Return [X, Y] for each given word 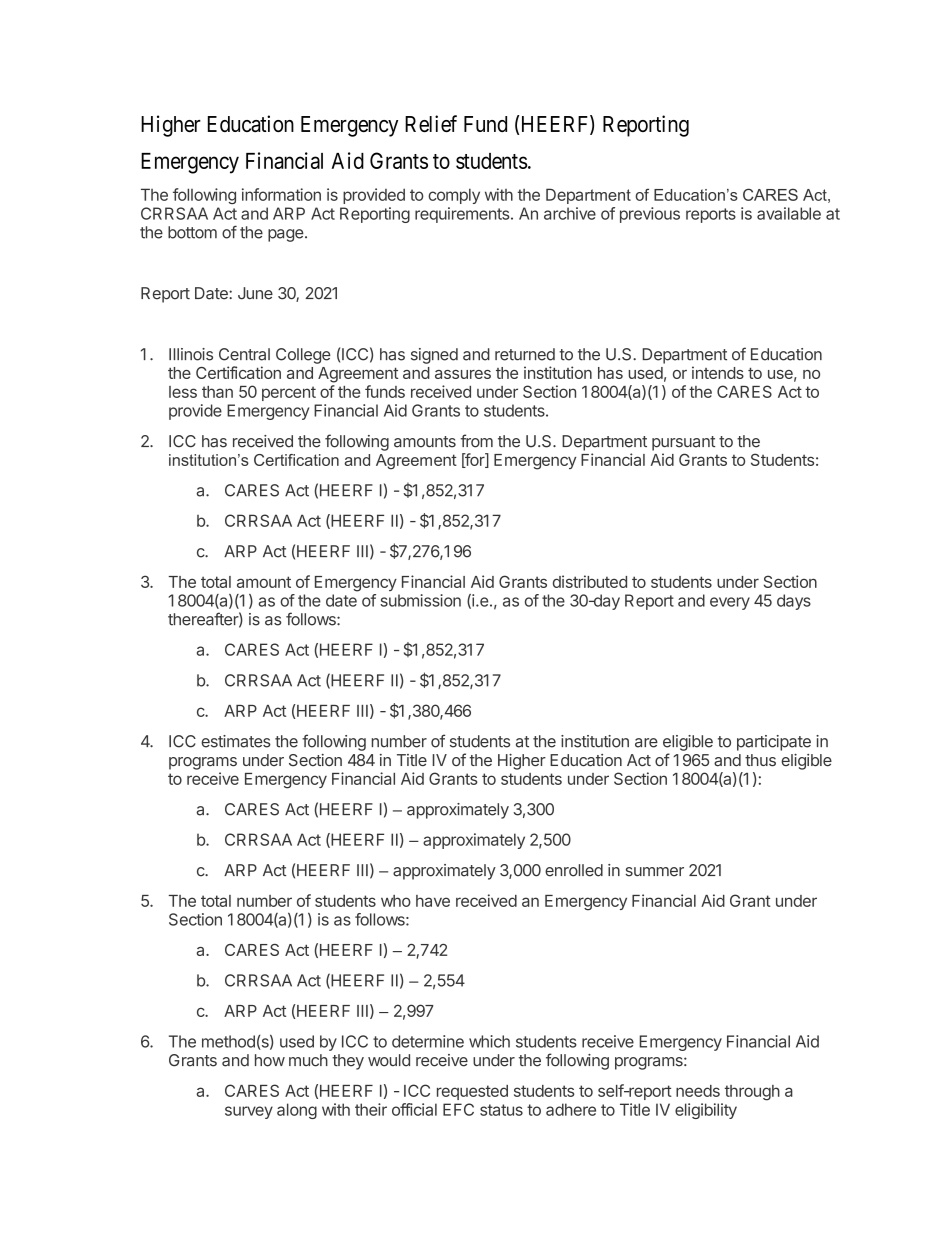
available [789, 213]
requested [472, 1092]
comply [454, 196]
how [270, 1060]
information [281, 194]
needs [698, 1091]
